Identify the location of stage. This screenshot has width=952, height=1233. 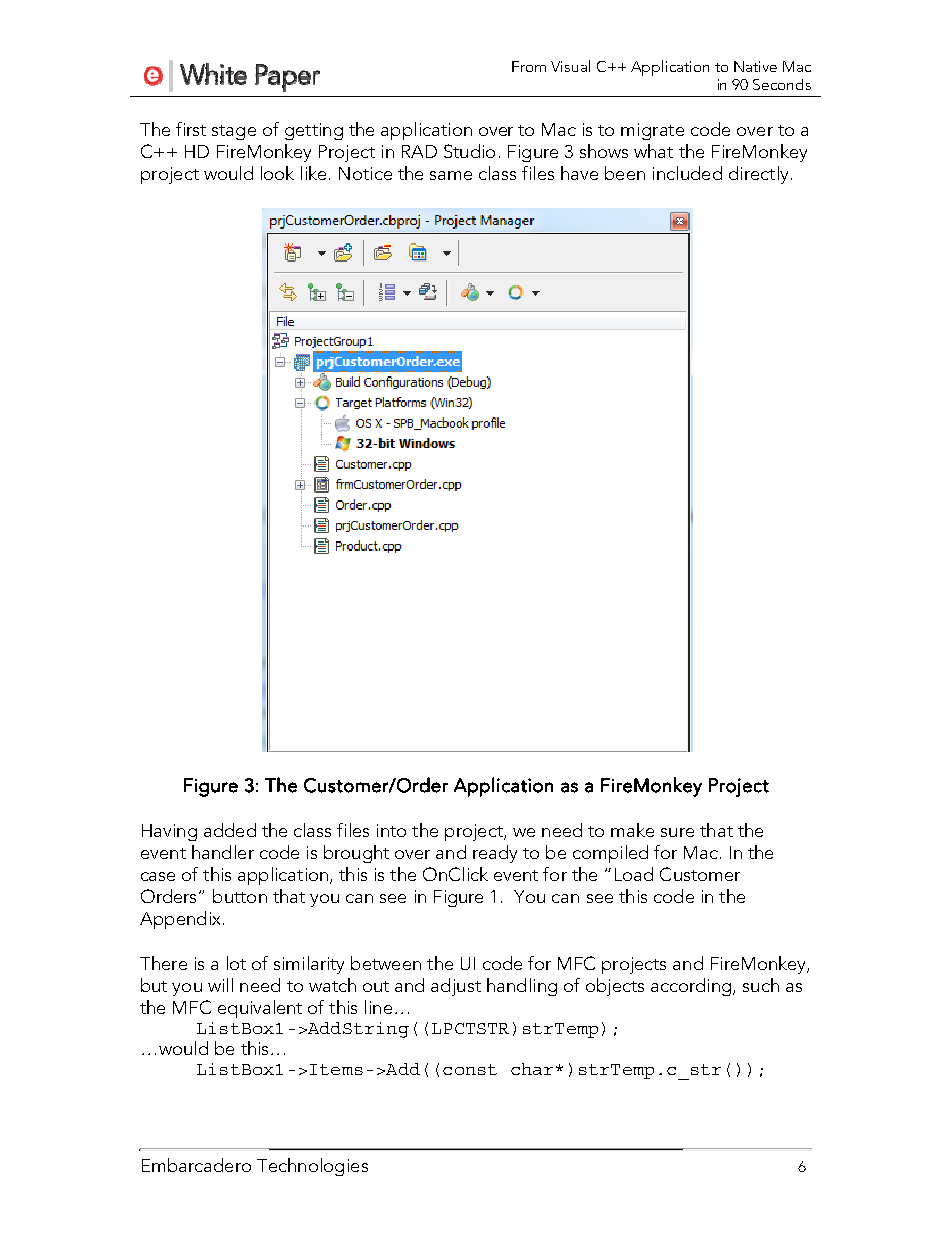
(234, 132).
